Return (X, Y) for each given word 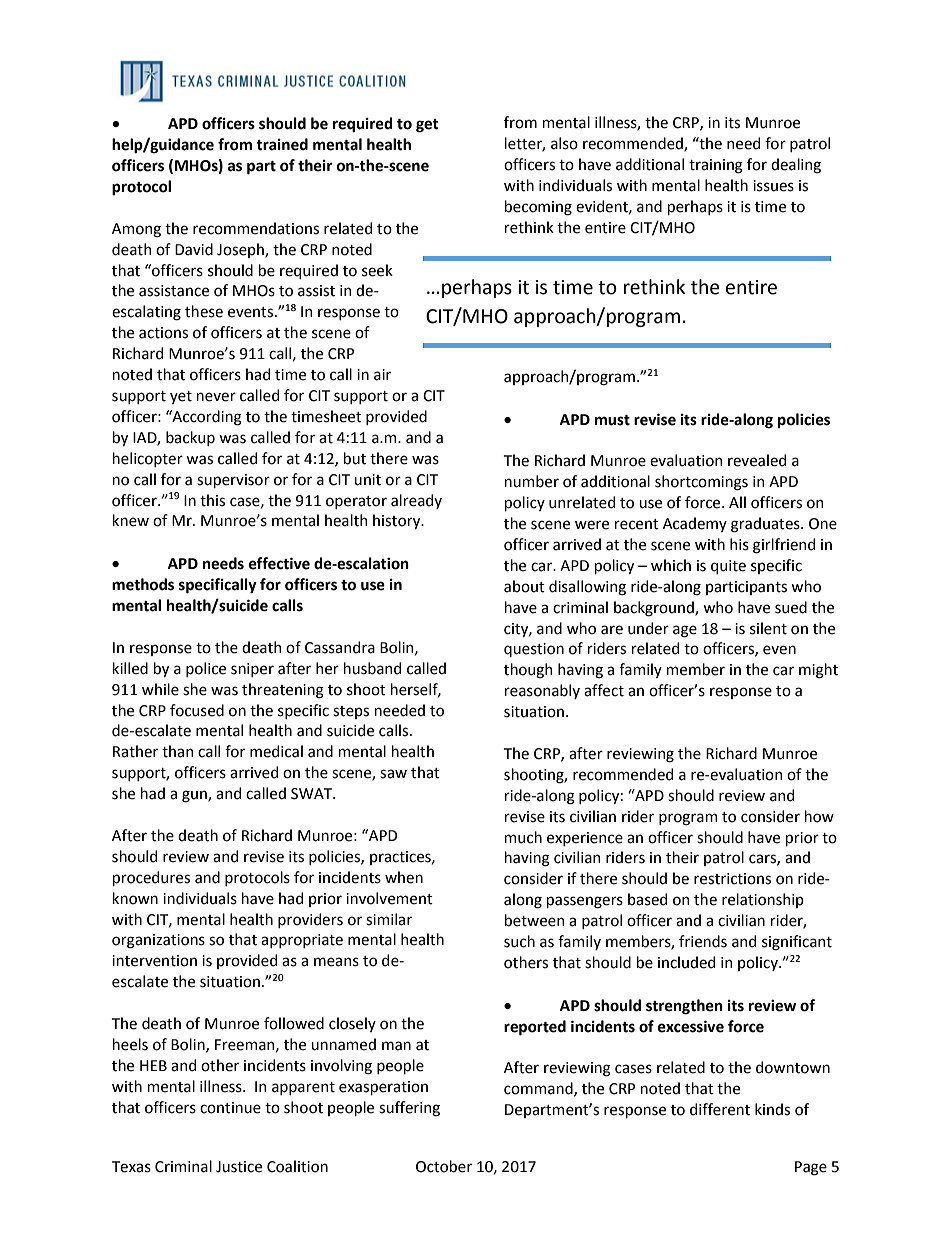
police (206, 669)
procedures (151, 878)
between (535, 920)
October (444, 1166)
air (382, 375)
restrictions (732, 879)
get (427, 126)
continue (230, 1108)
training (716, 166)
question (534, 650)
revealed (757, 460)
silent (768, 628)
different (720, 1109)
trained (282, 144)
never (216, 397)
